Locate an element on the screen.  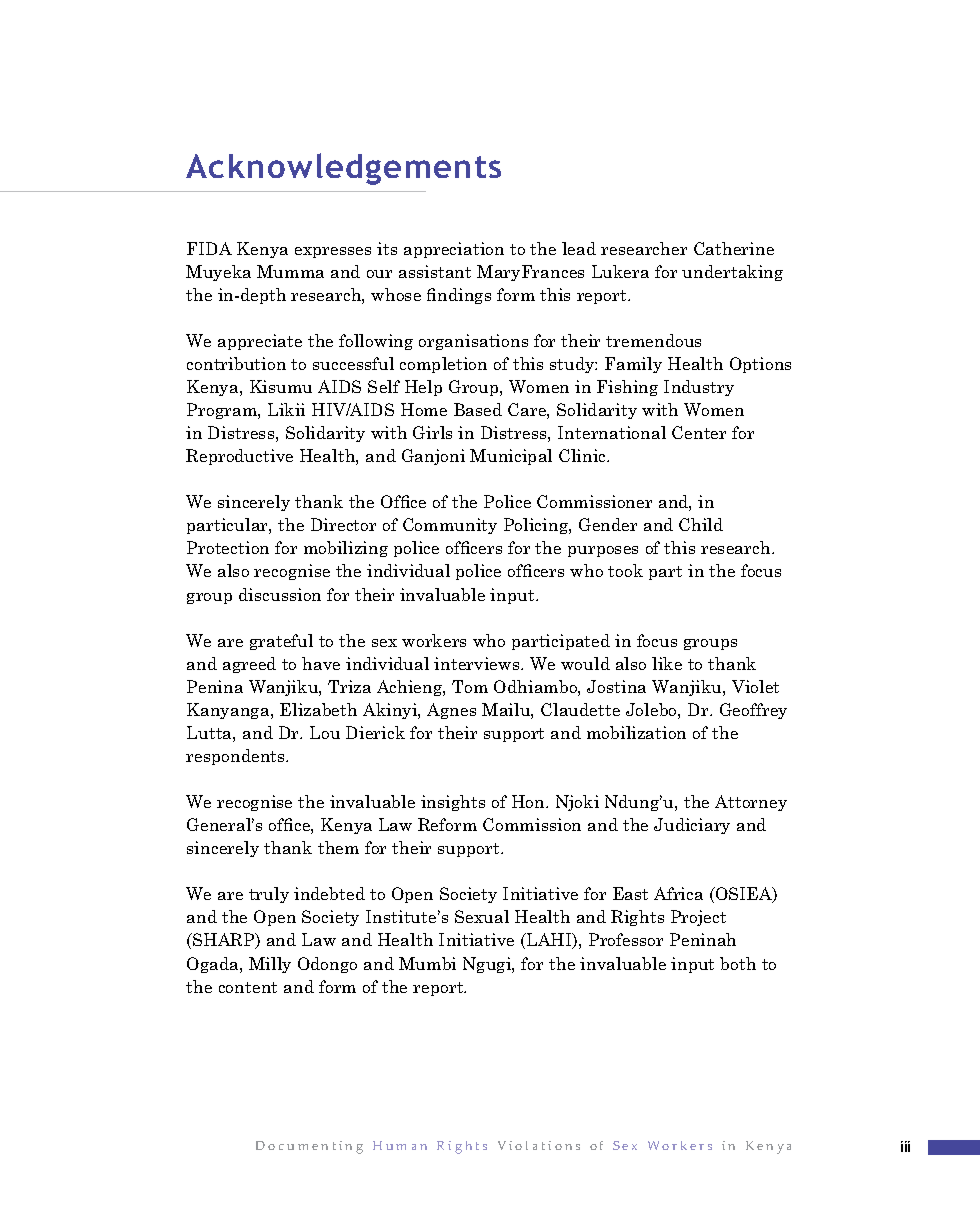
lead is located at coordinates (579, 248).
